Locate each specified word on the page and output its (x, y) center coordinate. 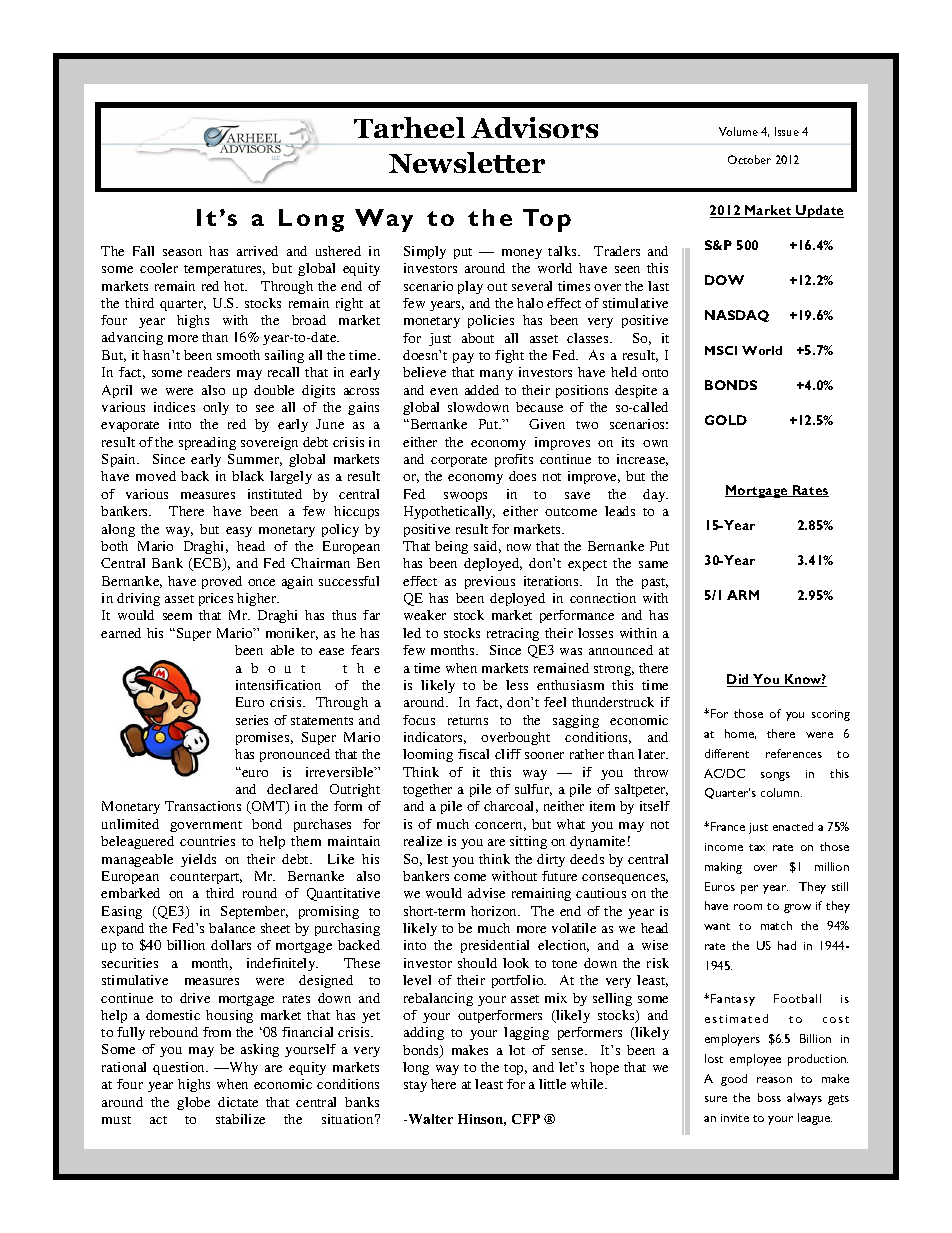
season (182, 252)
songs (775, 776)
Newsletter (467, 162)
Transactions (203, 806)
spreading (207, 443)
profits (514, 460)
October (749, 159)
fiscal (473, 754)
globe (193, 1103)
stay (415, 1086)
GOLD (726, 420)
